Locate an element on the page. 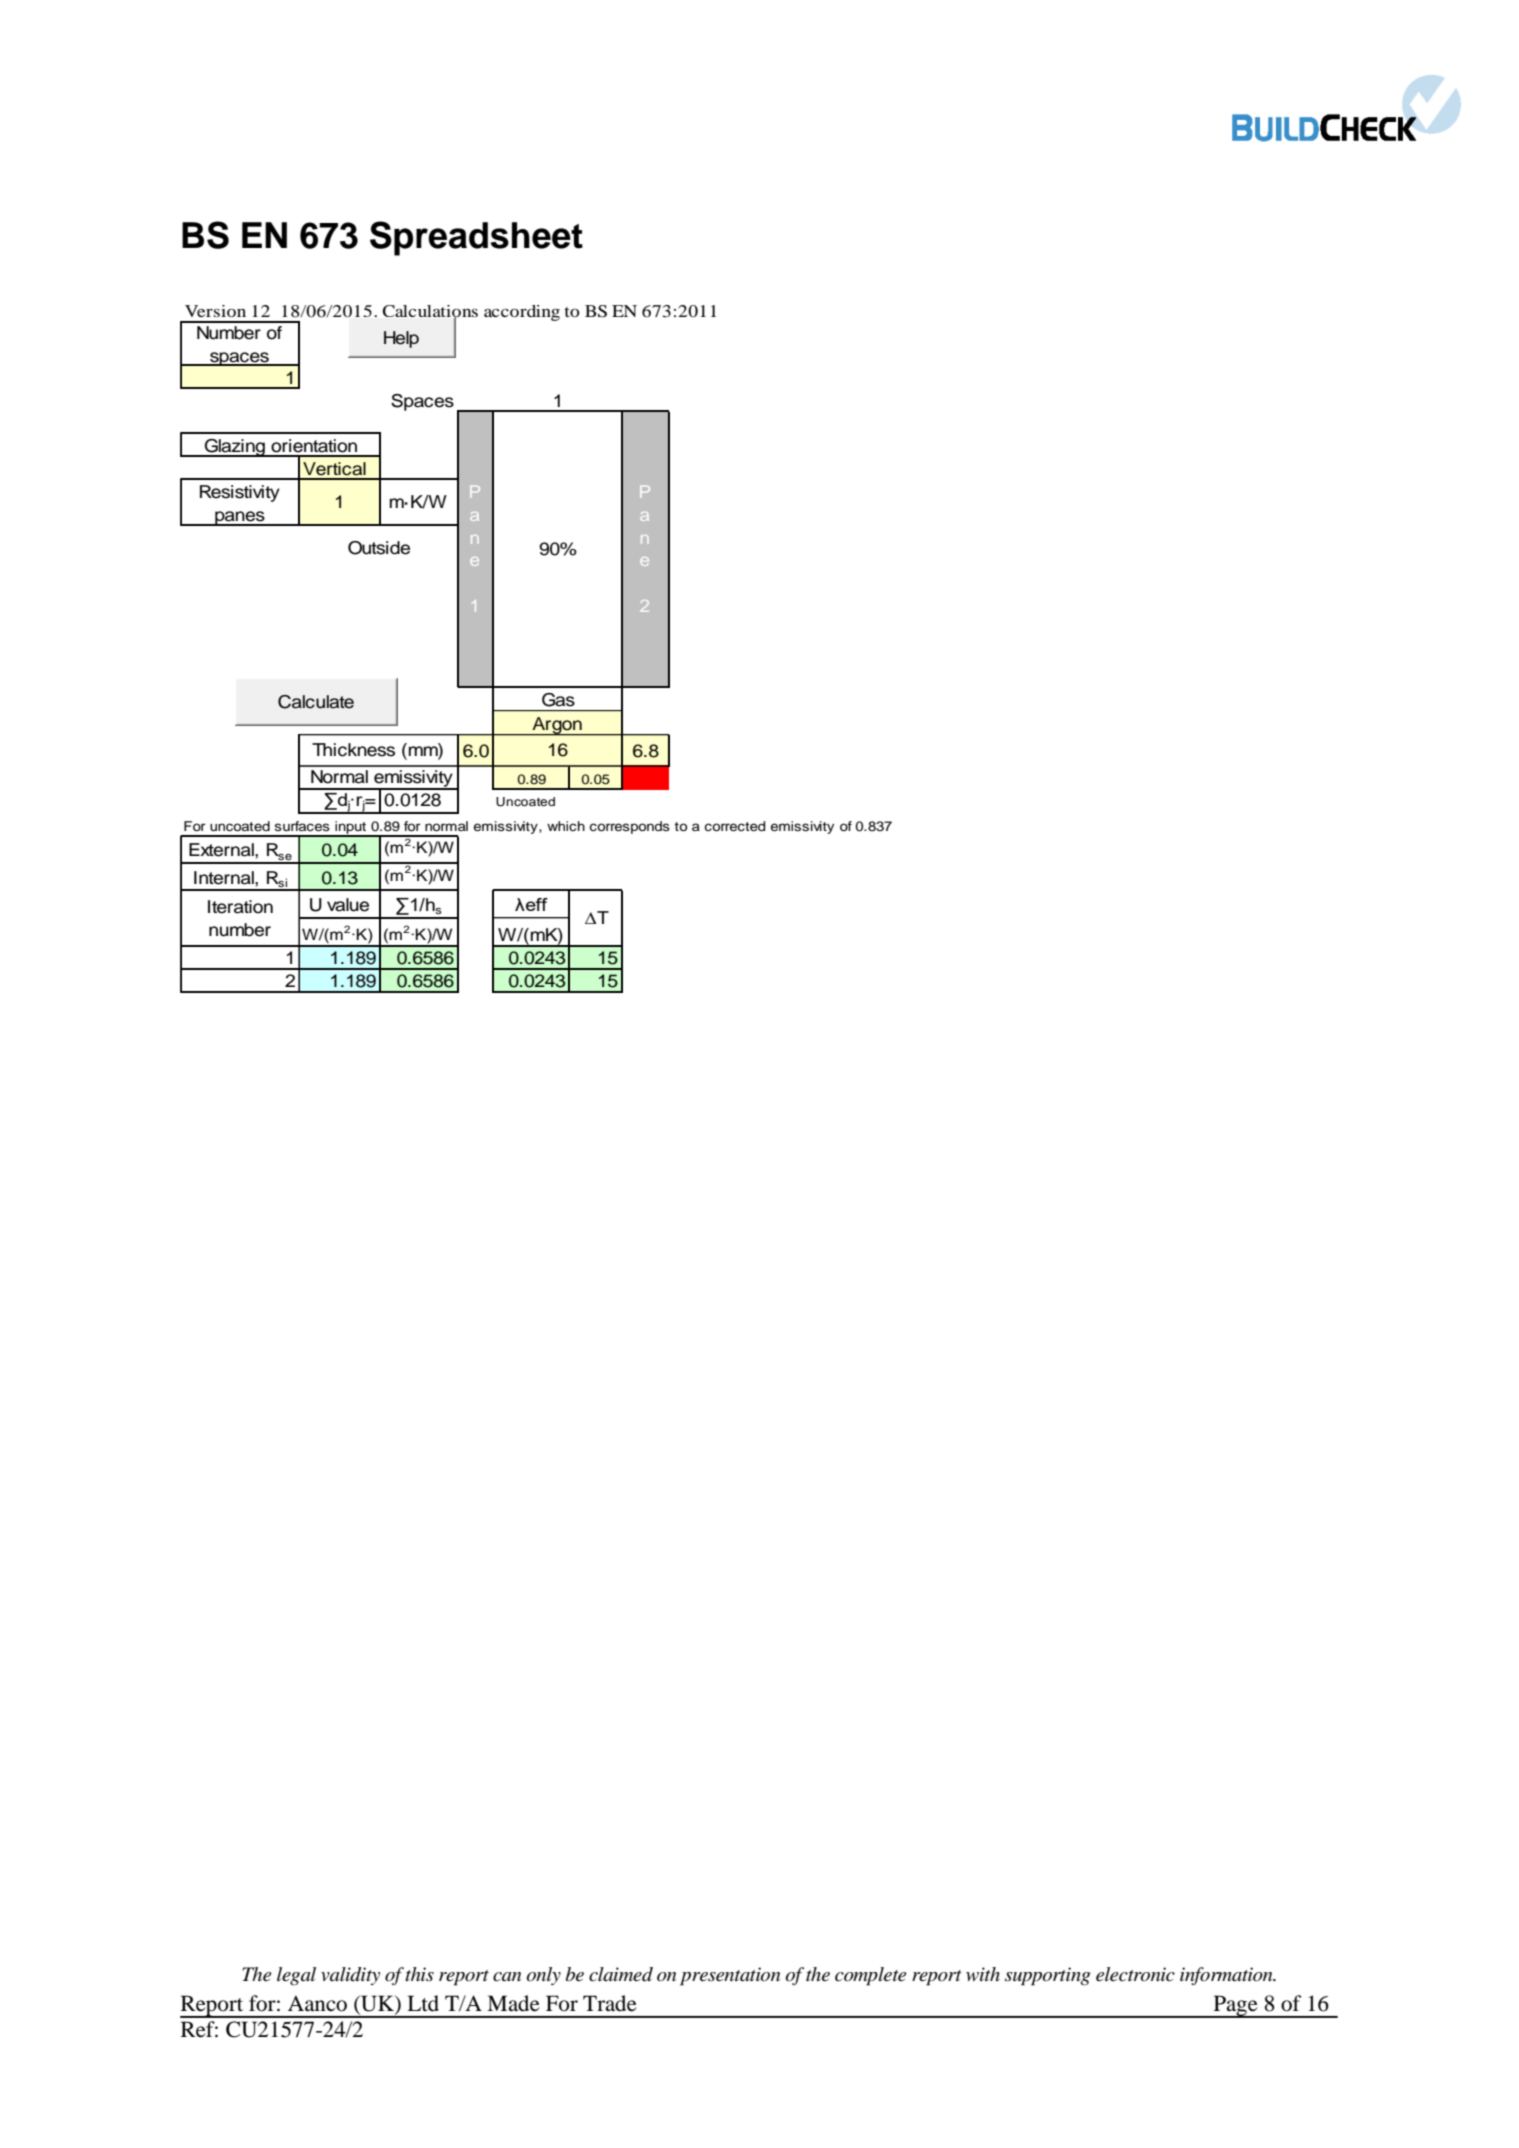 The image size is (1519, 2148). value is located at coordinates (348, 905).
